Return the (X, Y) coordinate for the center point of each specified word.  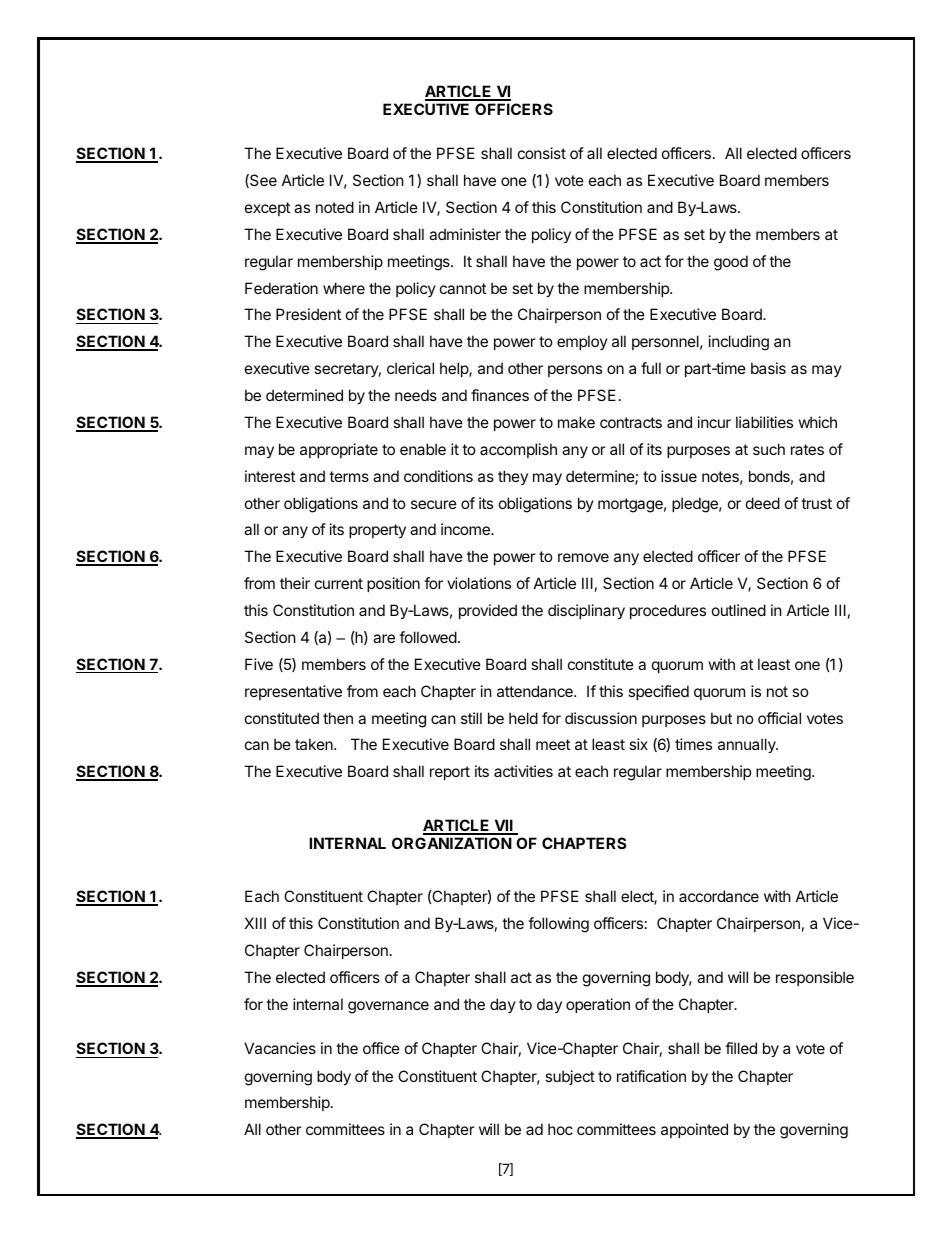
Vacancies (280, 1048)
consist (542, 153)
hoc (560, 1129)
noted (335, 207)
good (731, 263)
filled (741, 1048)
